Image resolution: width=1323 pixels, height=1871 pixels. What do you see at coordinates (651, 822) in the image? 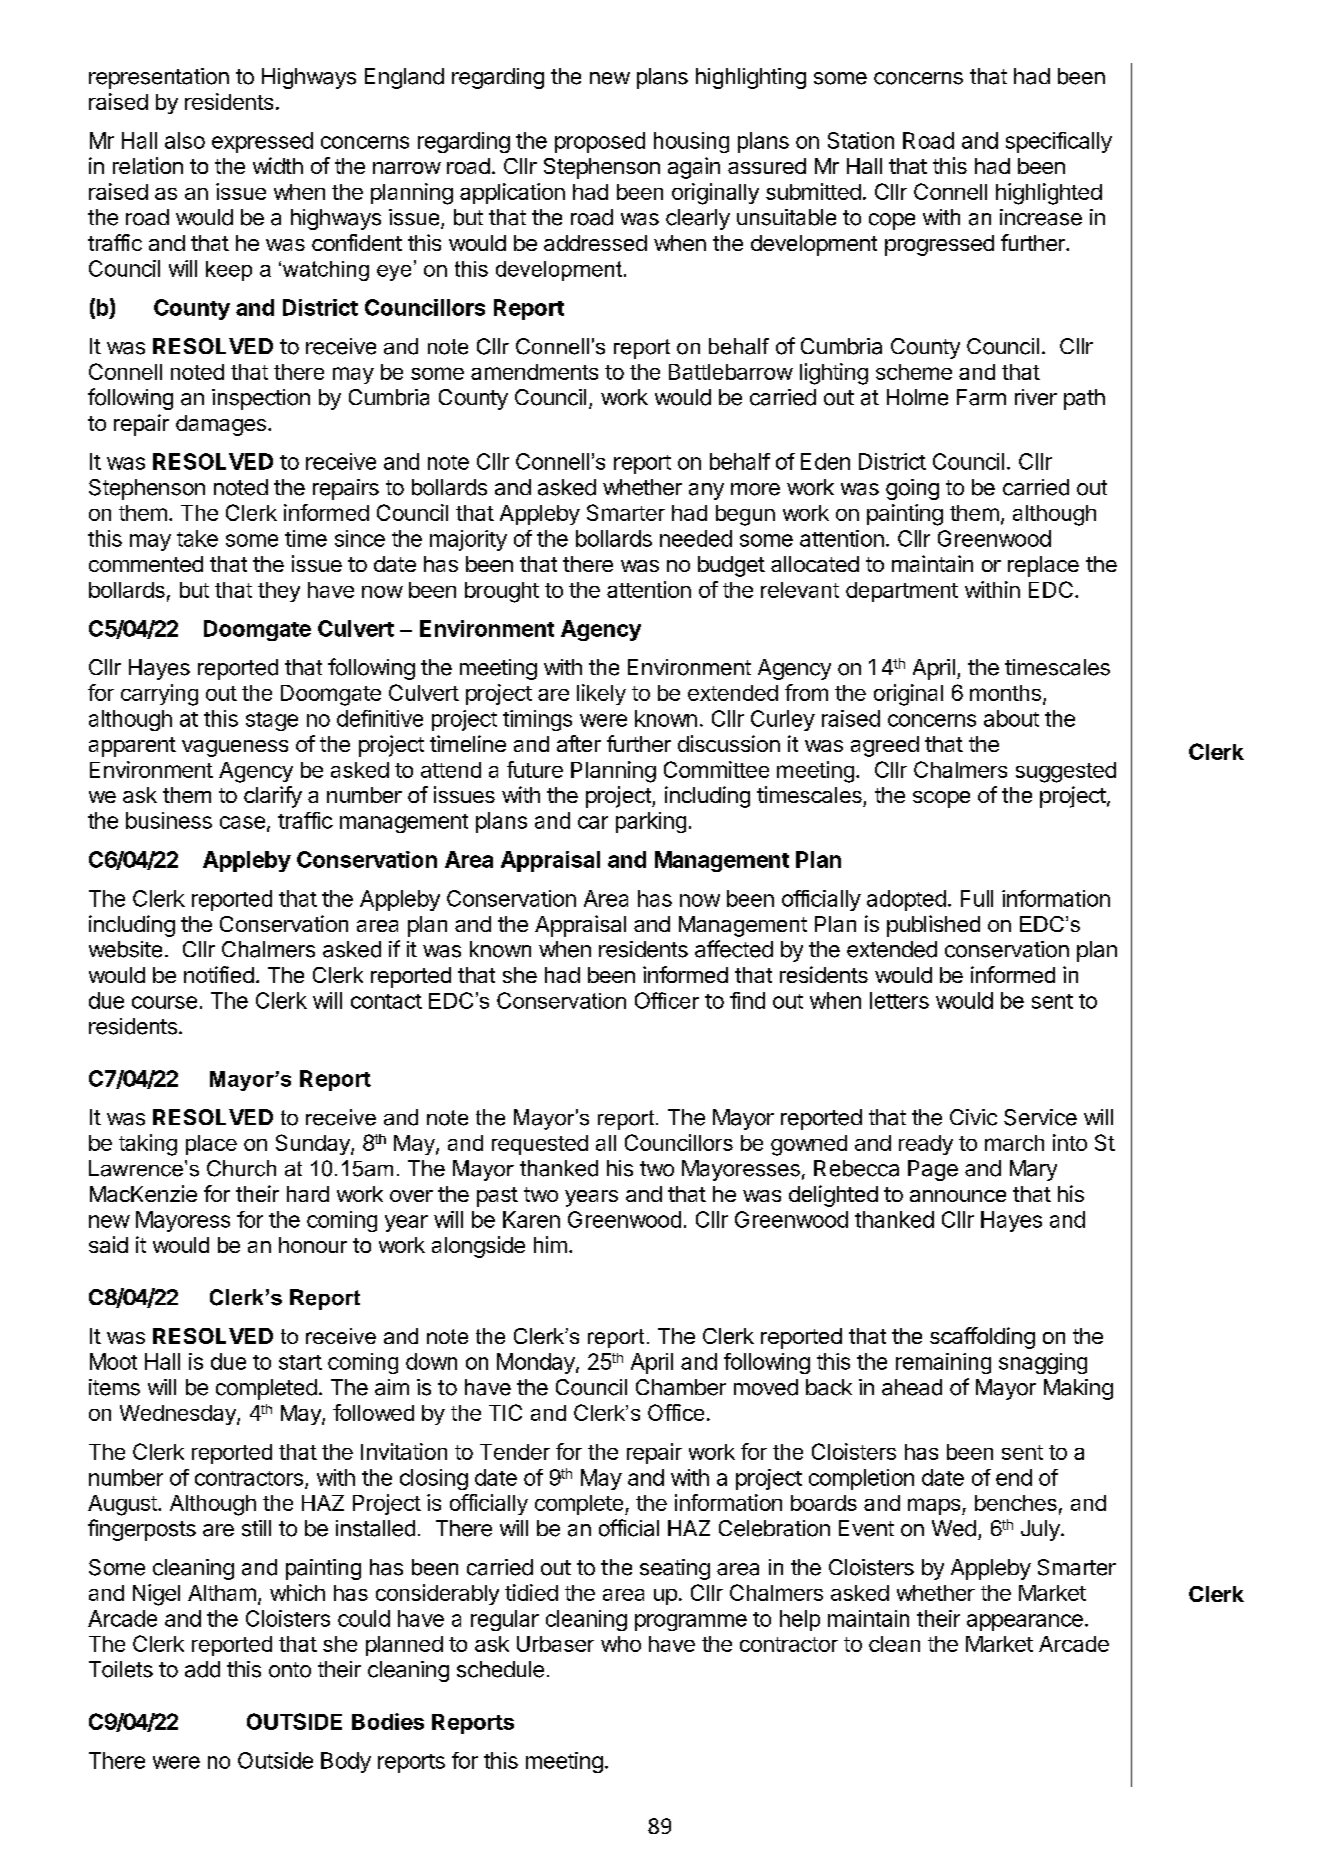
I see `parking` at bounding box center [651, 822].
